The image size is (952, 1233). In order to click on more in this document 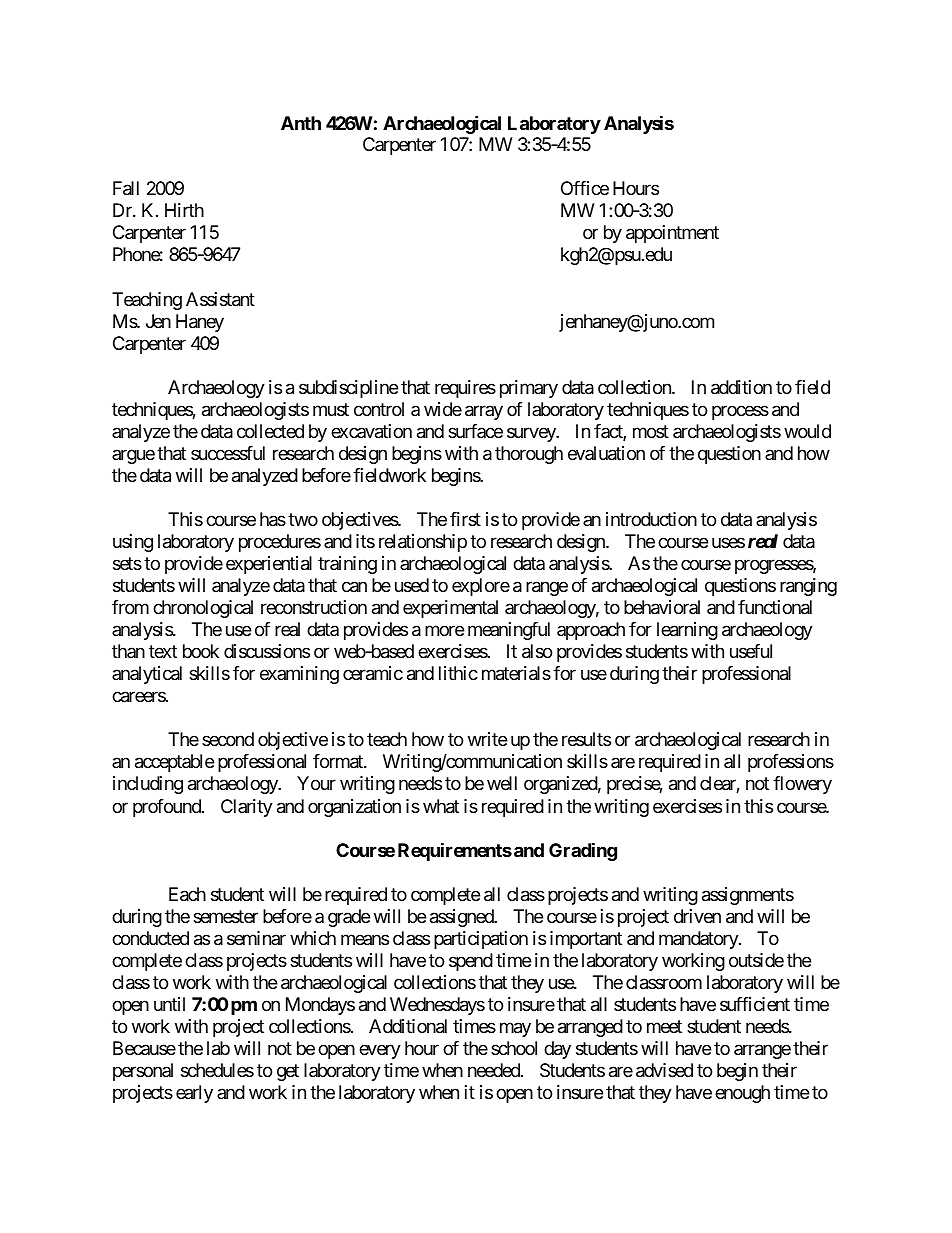, I will do `click(444, 631)`.
